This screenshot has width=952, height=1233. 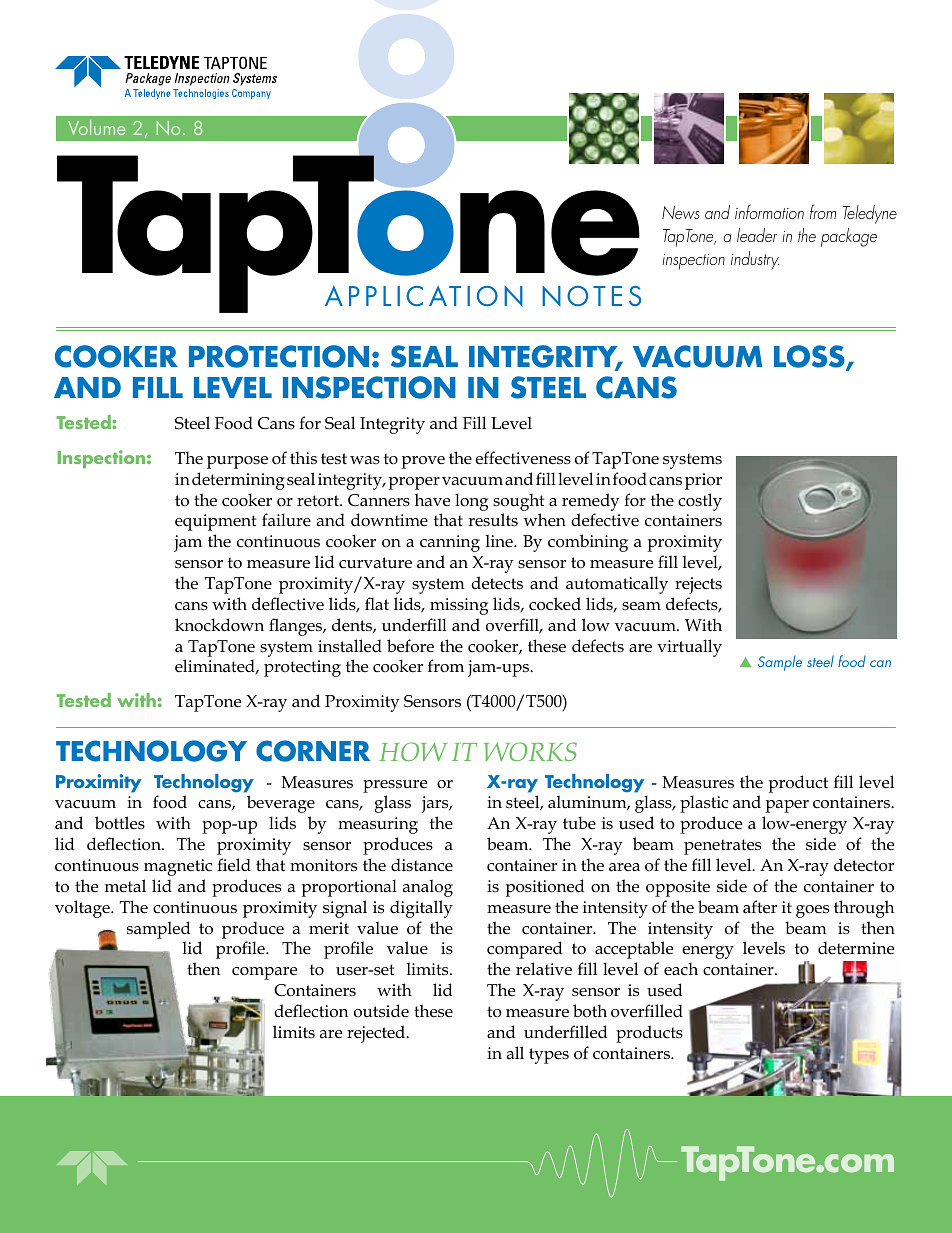 What do you see at coordinates (681, 212) in the screenshot?
I see `News` at bounding box center [681, 212].
